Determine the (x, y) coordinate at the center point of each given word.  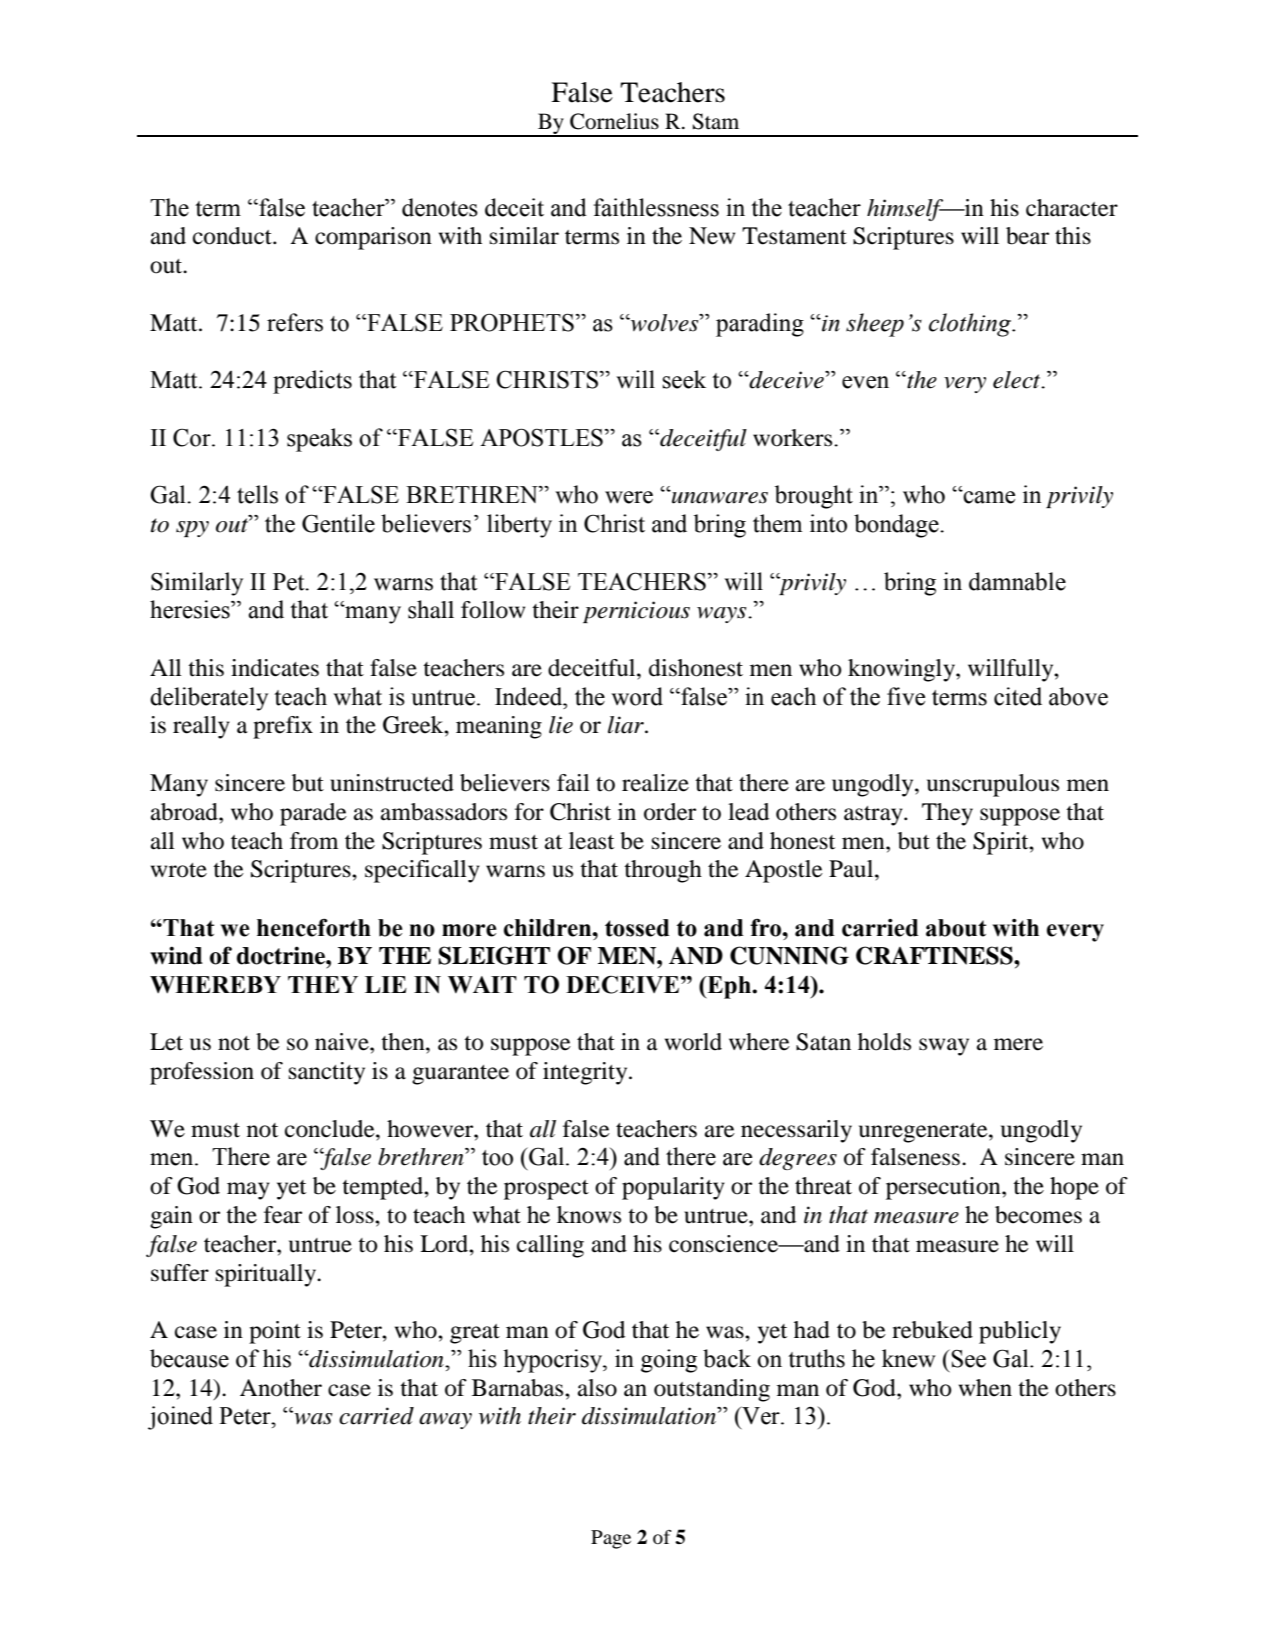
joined (180, 1418)
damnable (1017, 581)
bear (1027, 236)
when (985, 1388)
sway (944, 1047)
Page (611, 1539)
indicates (275, 668)
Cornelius (614, 121)
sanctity (327, 1073)
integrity (586, 1073)
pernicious (636, 612)
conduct (233, 236)
